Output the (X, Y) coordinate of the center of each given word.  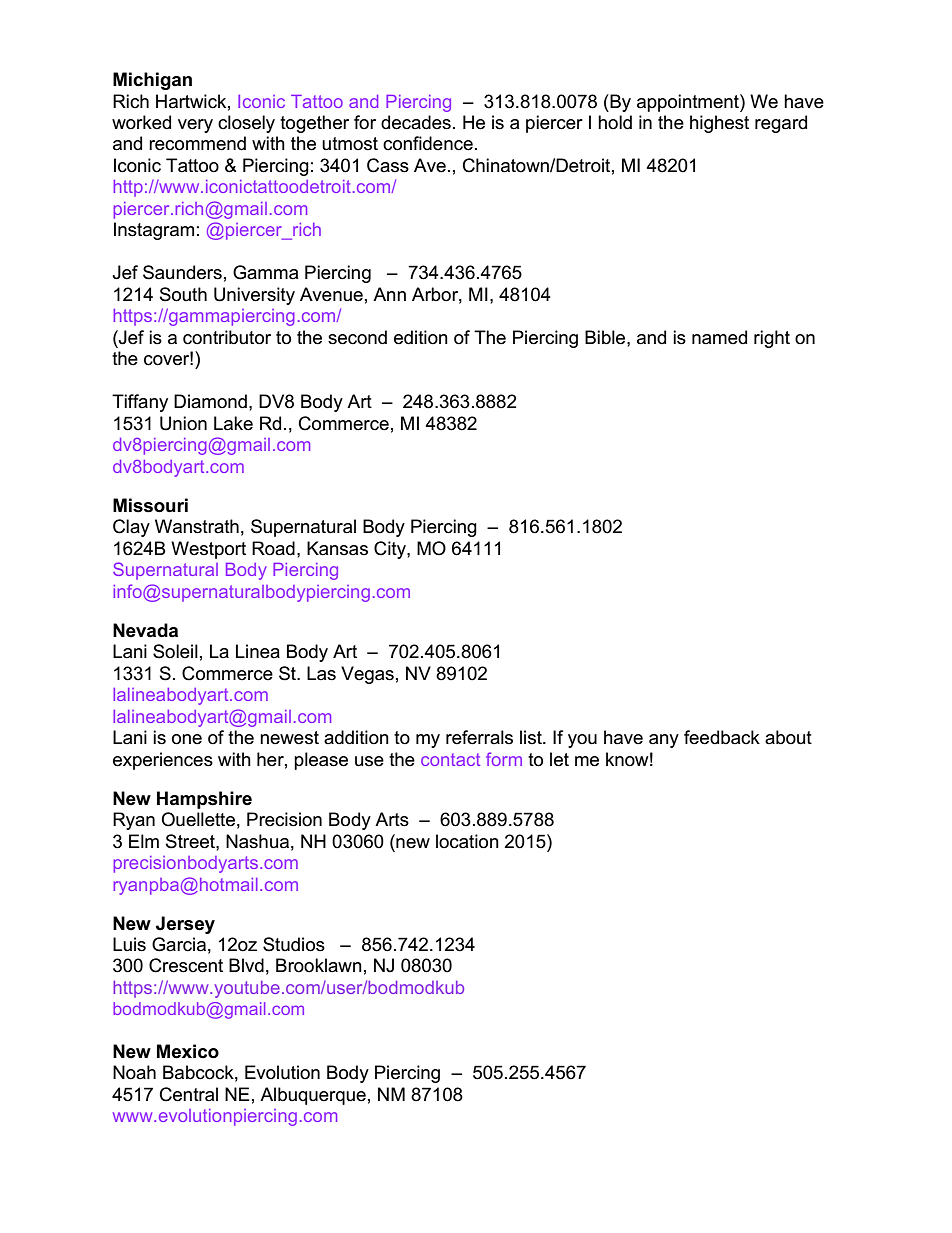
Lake (233, 423)
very (195, 126)
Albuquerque (313, 1096)
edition (421, 337)
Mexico (188, 1051)
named (719, 337)
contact (450, 759)
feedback (722, 737)
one (187, 739)
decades (416, 122)
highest (719, 124)
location (467, 841)
